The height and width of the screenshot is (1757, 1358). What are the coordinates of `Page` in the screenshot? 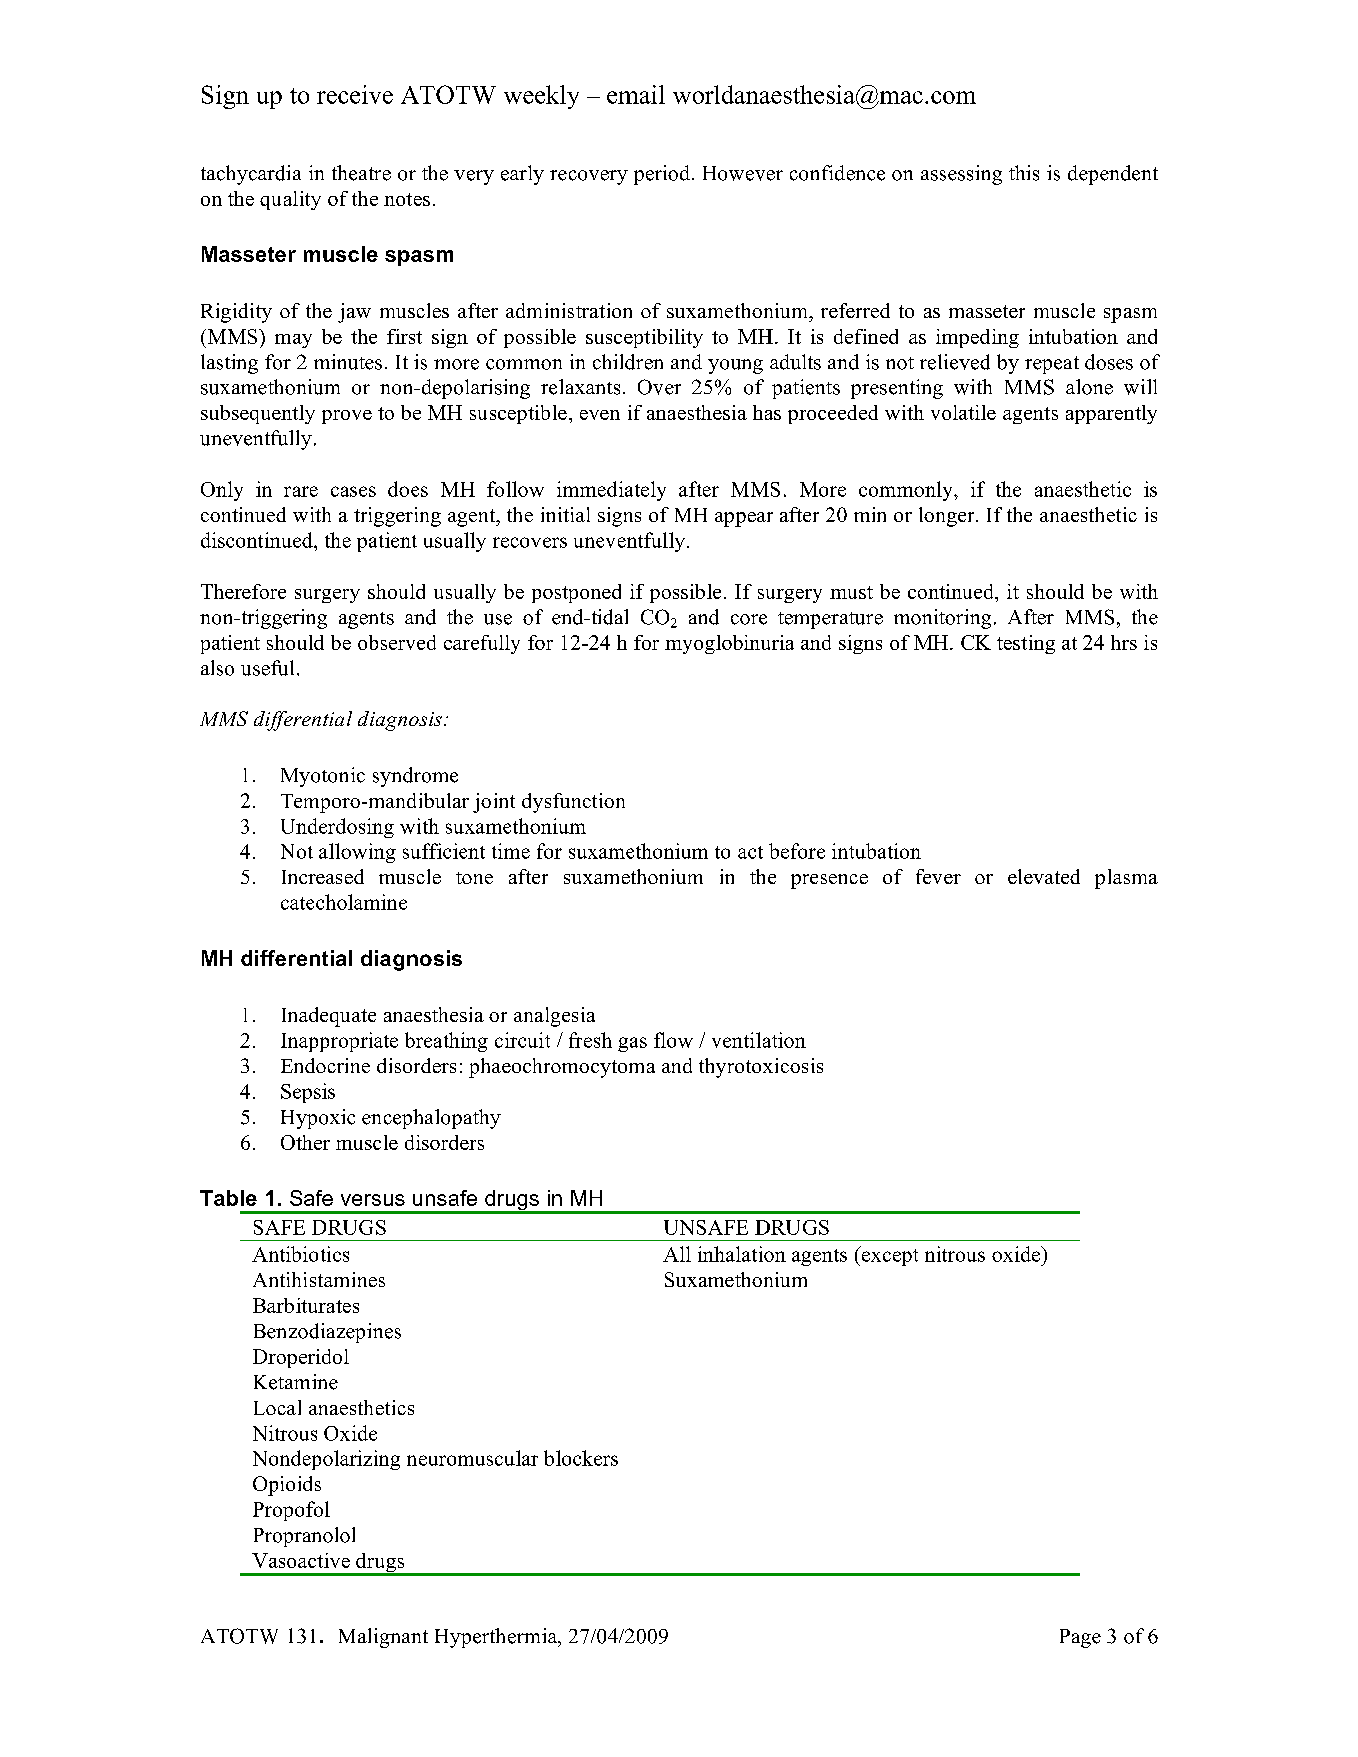 It's located at (1080, 1638).
